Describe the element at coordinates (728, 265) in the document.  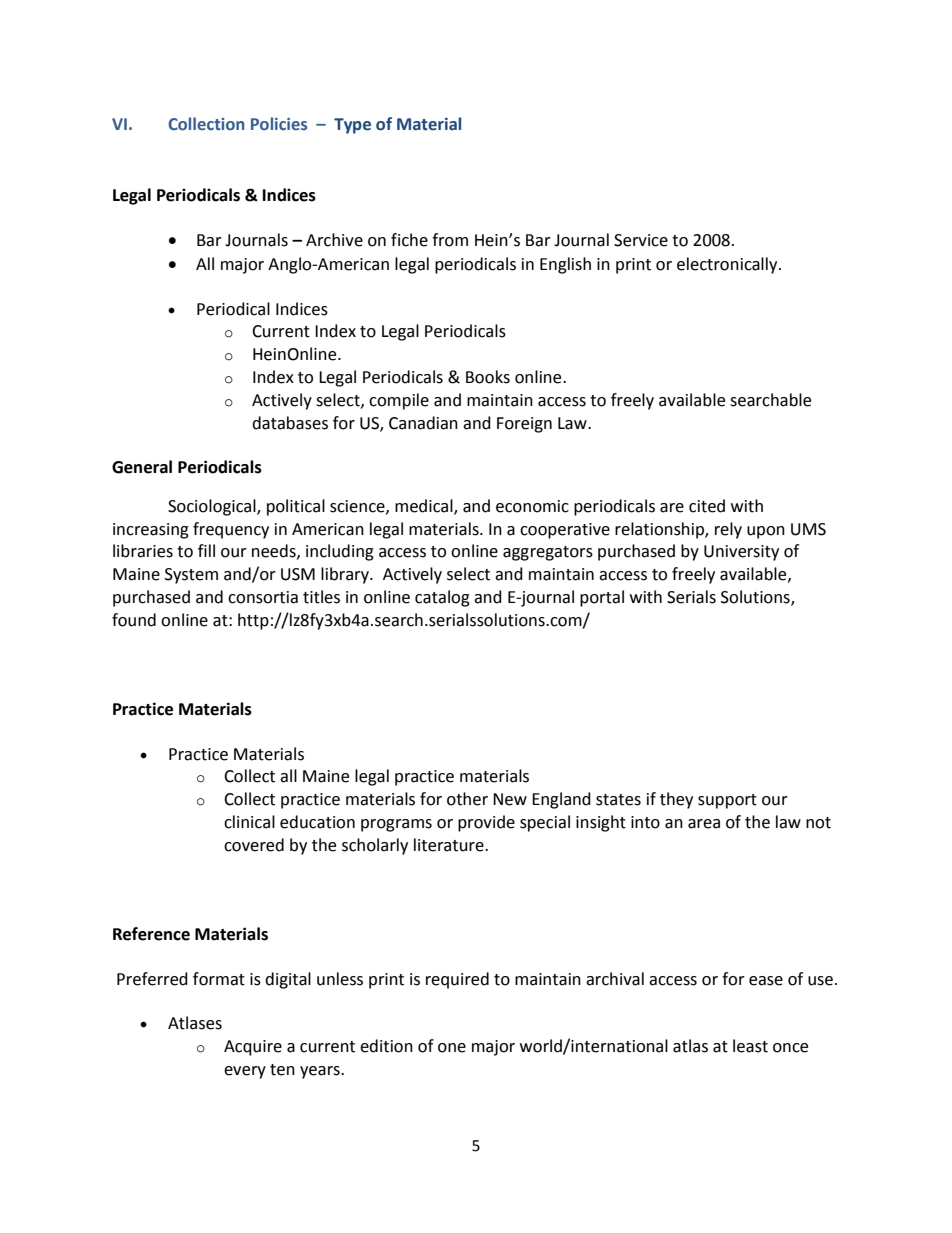
I see `electronically` at that location.
